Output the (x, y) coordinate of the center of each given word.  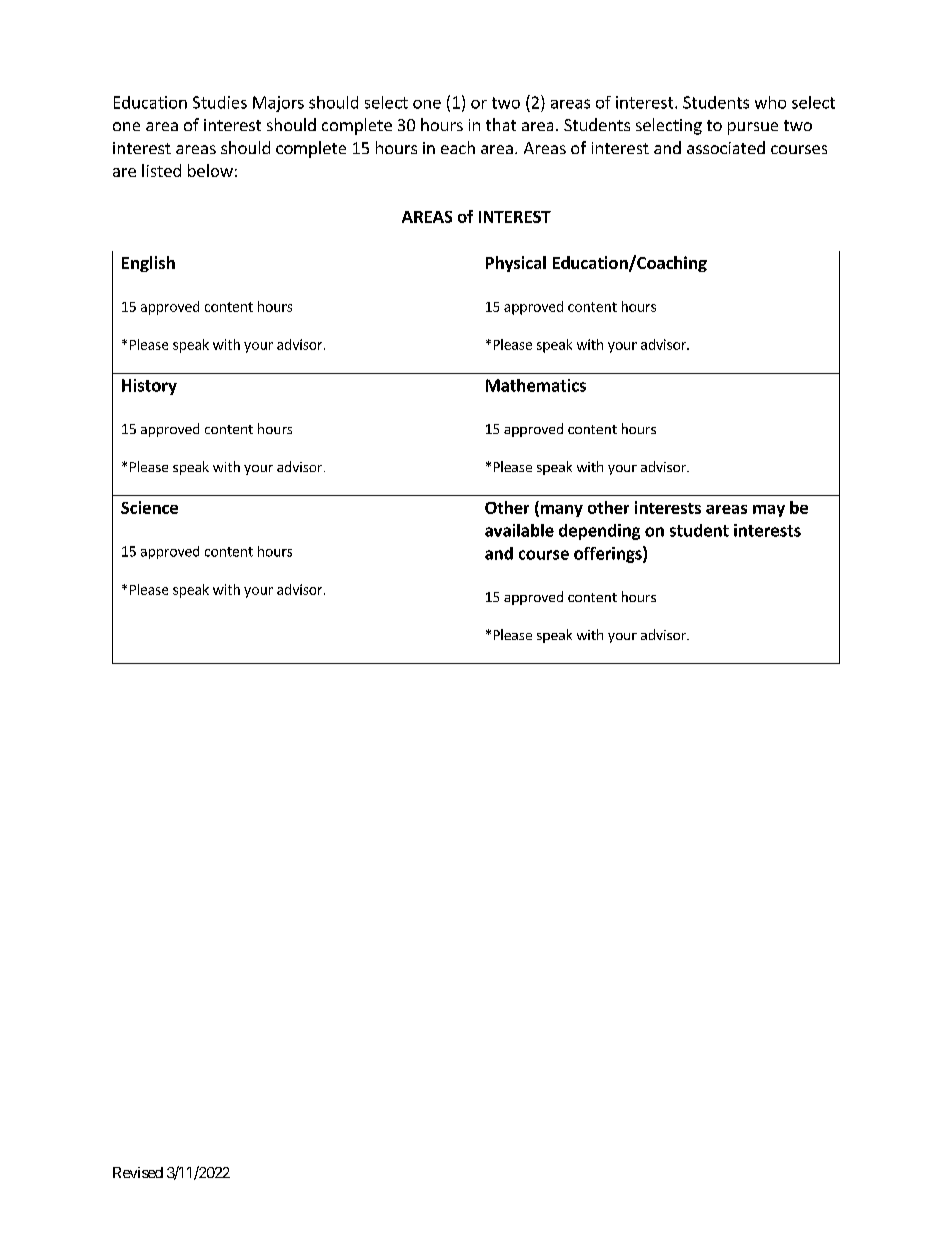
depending (599, 532)
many (560, 511)
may (769, 511)
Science (149, 507)
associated (726, 147)
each (458, 147)
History (149, 387)
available (519, 530)
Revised (138, 1172)
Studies (220, 102)
